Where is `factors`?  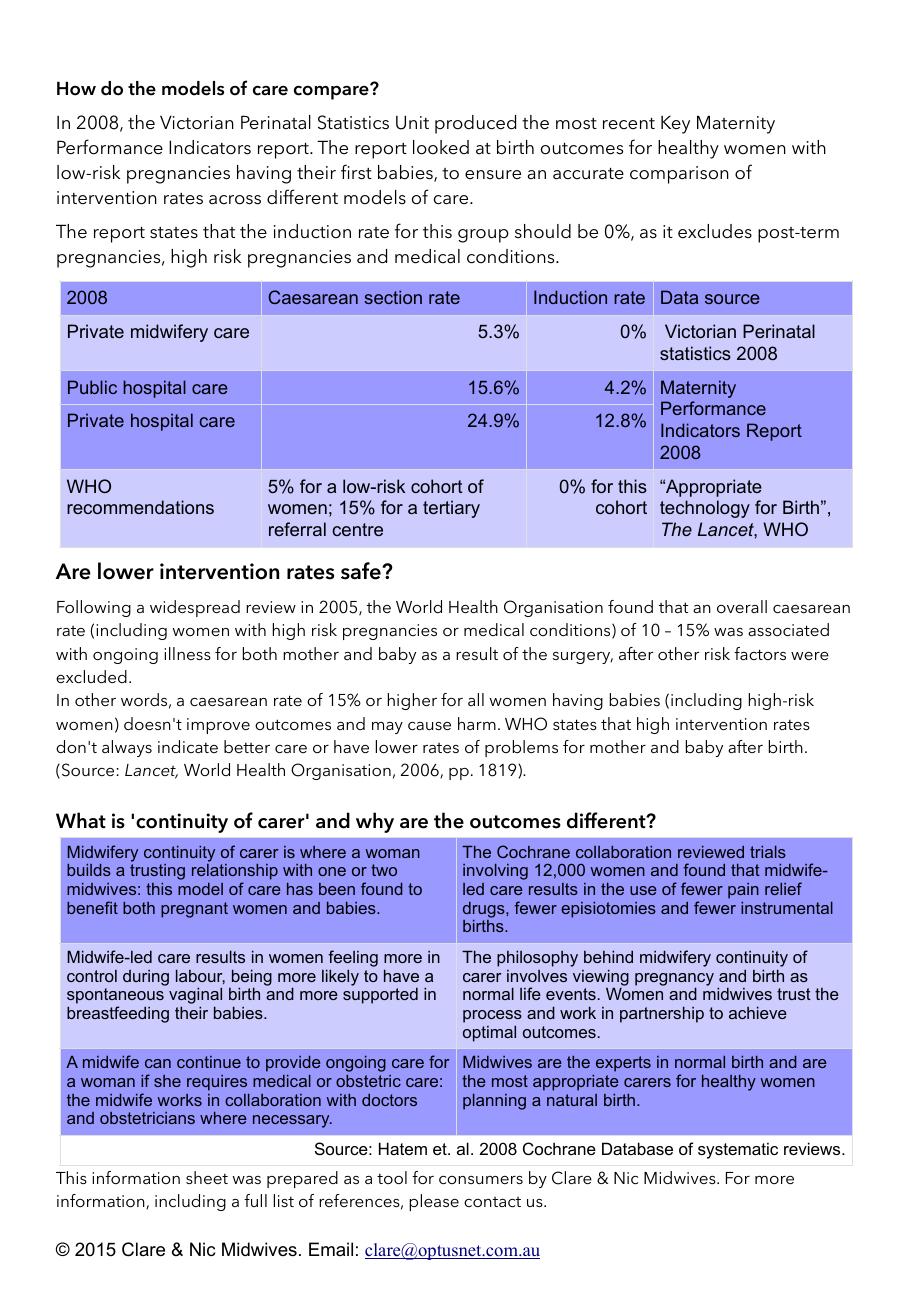 factors is located at coordinates (760, 653).
